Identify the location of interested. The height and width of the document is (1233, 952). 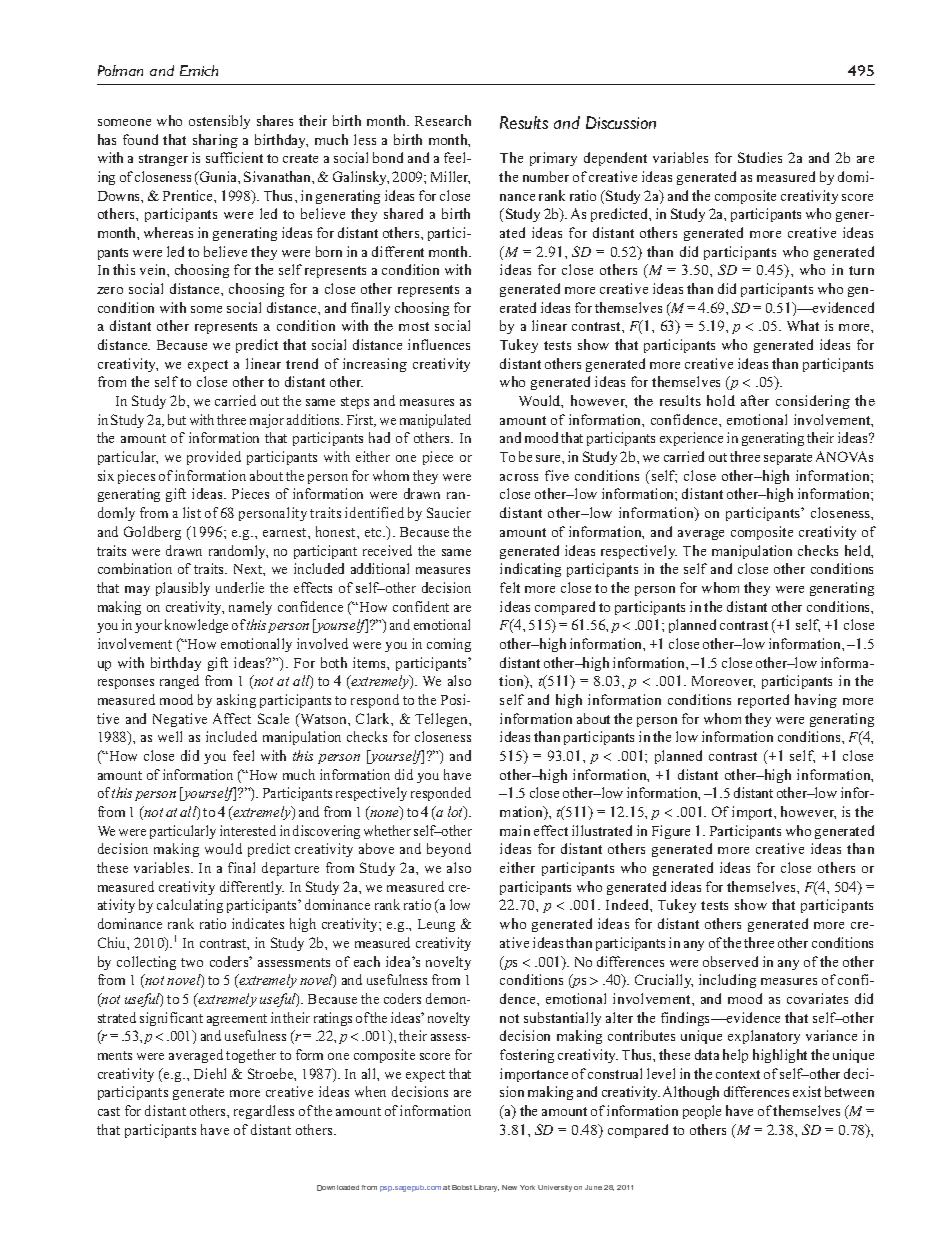
(248, 830).
